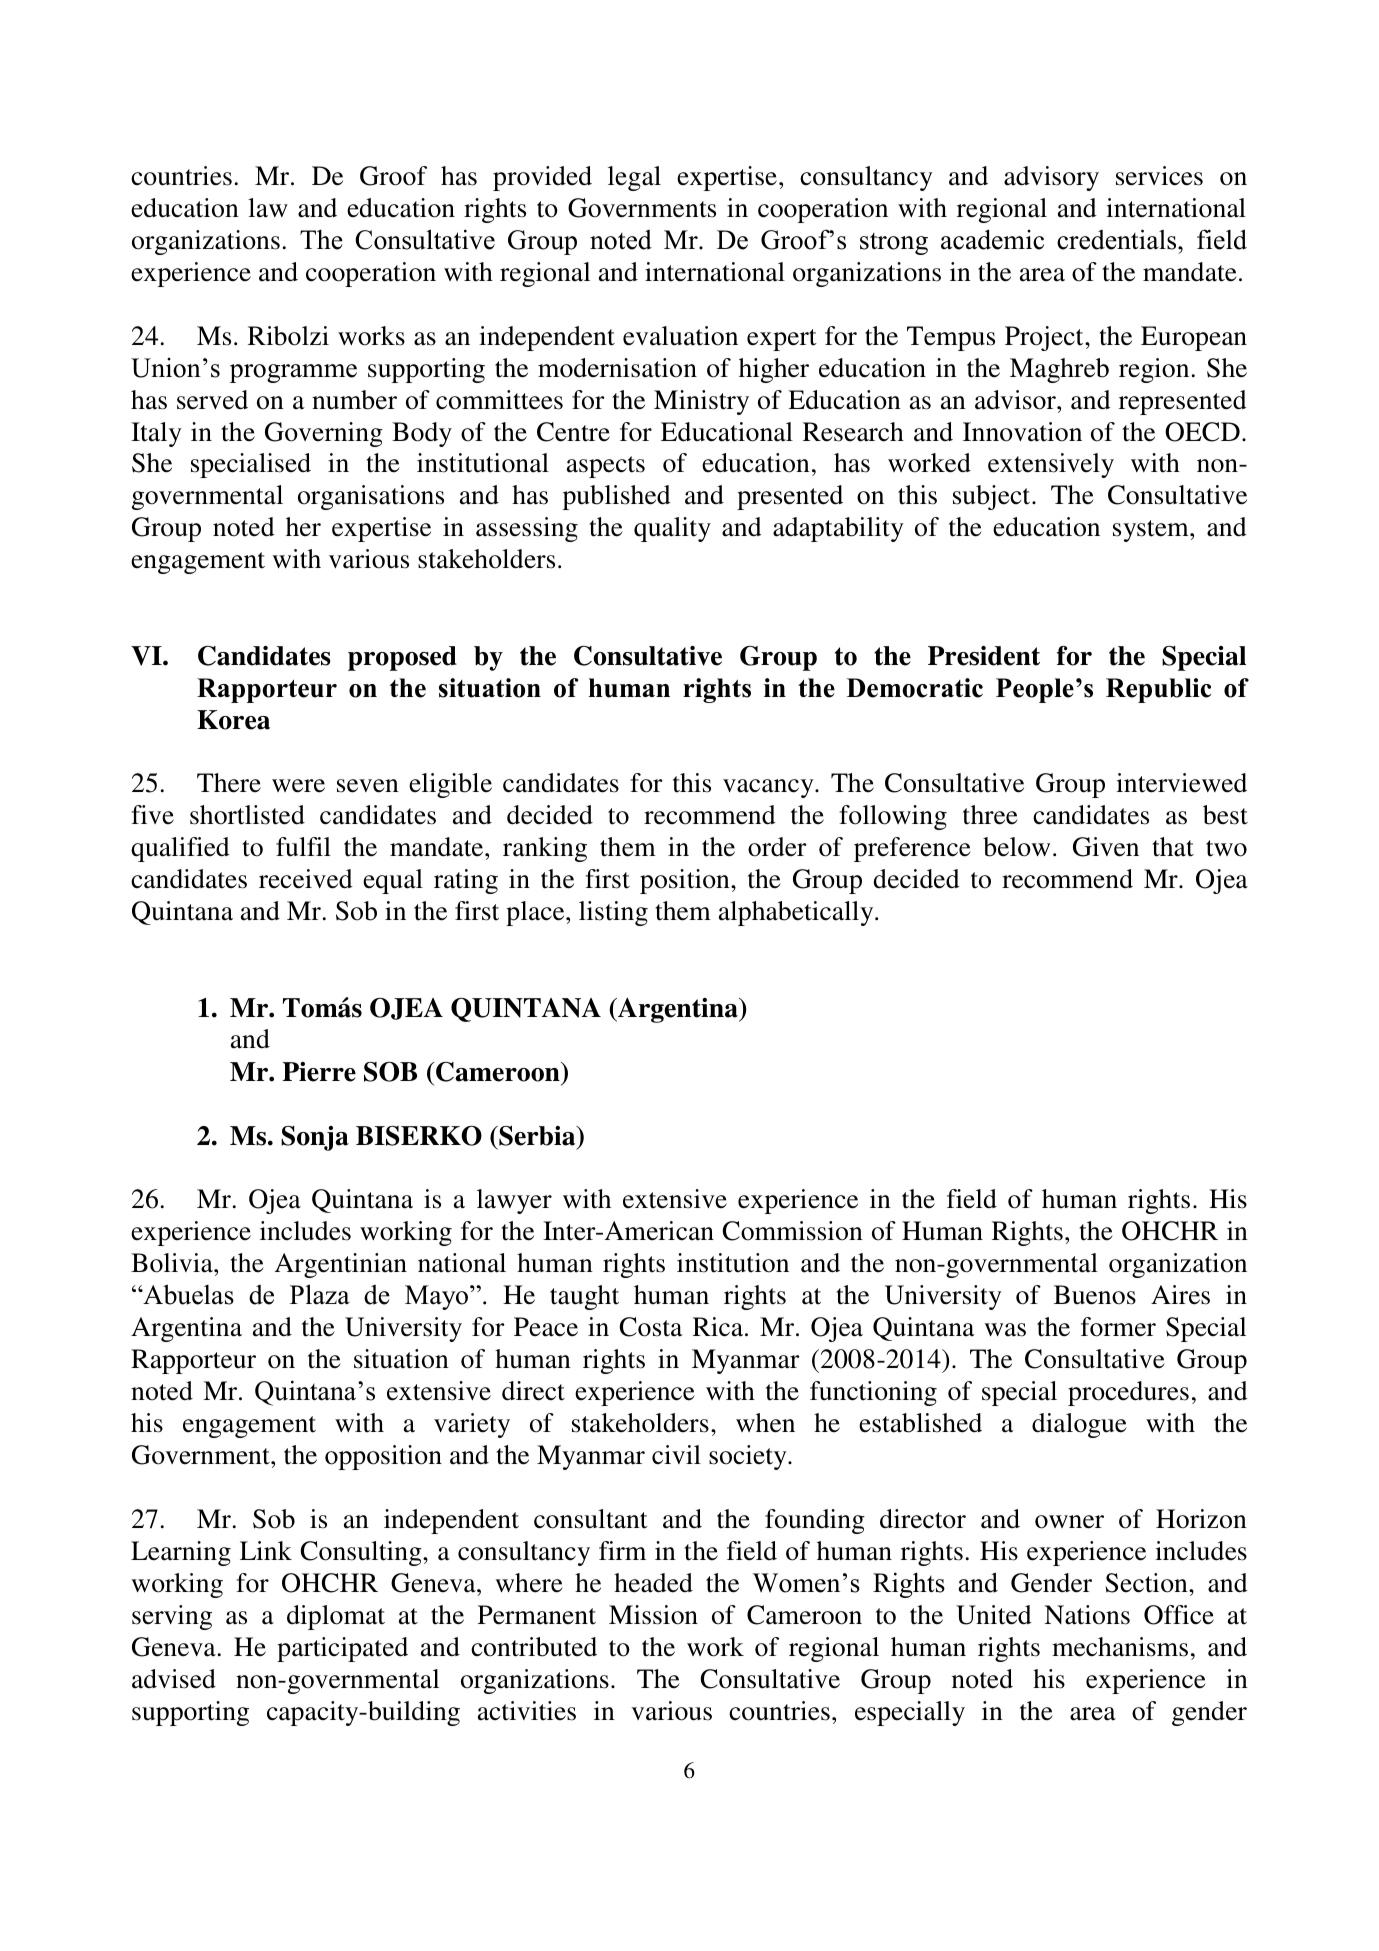  I want to click on received, so click(306, 879).
